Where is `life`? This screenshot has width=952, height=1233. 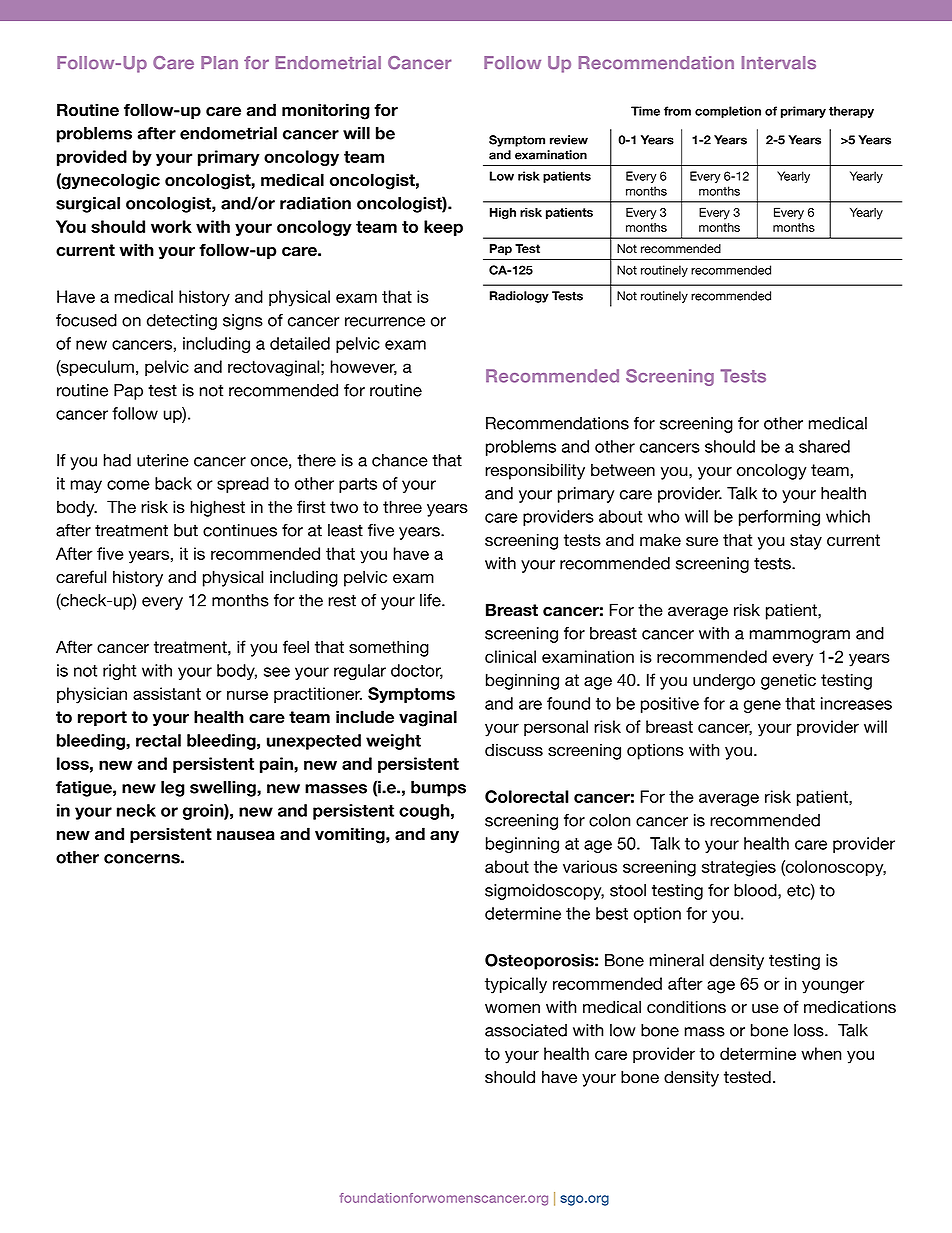
life is located at coordinates (431, 600).
